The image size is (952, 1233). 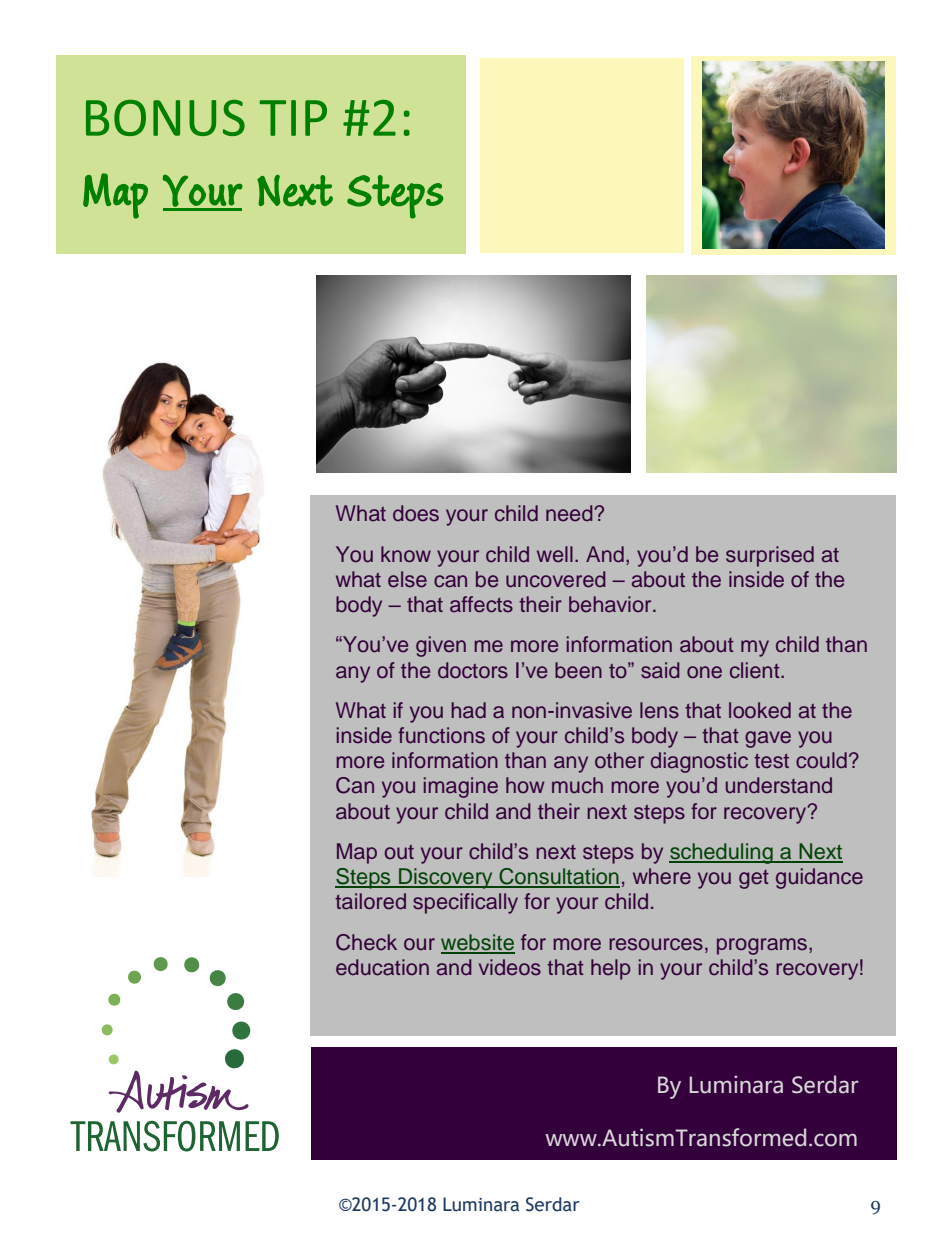 I want to click on well, so click(x=555, y=554).
